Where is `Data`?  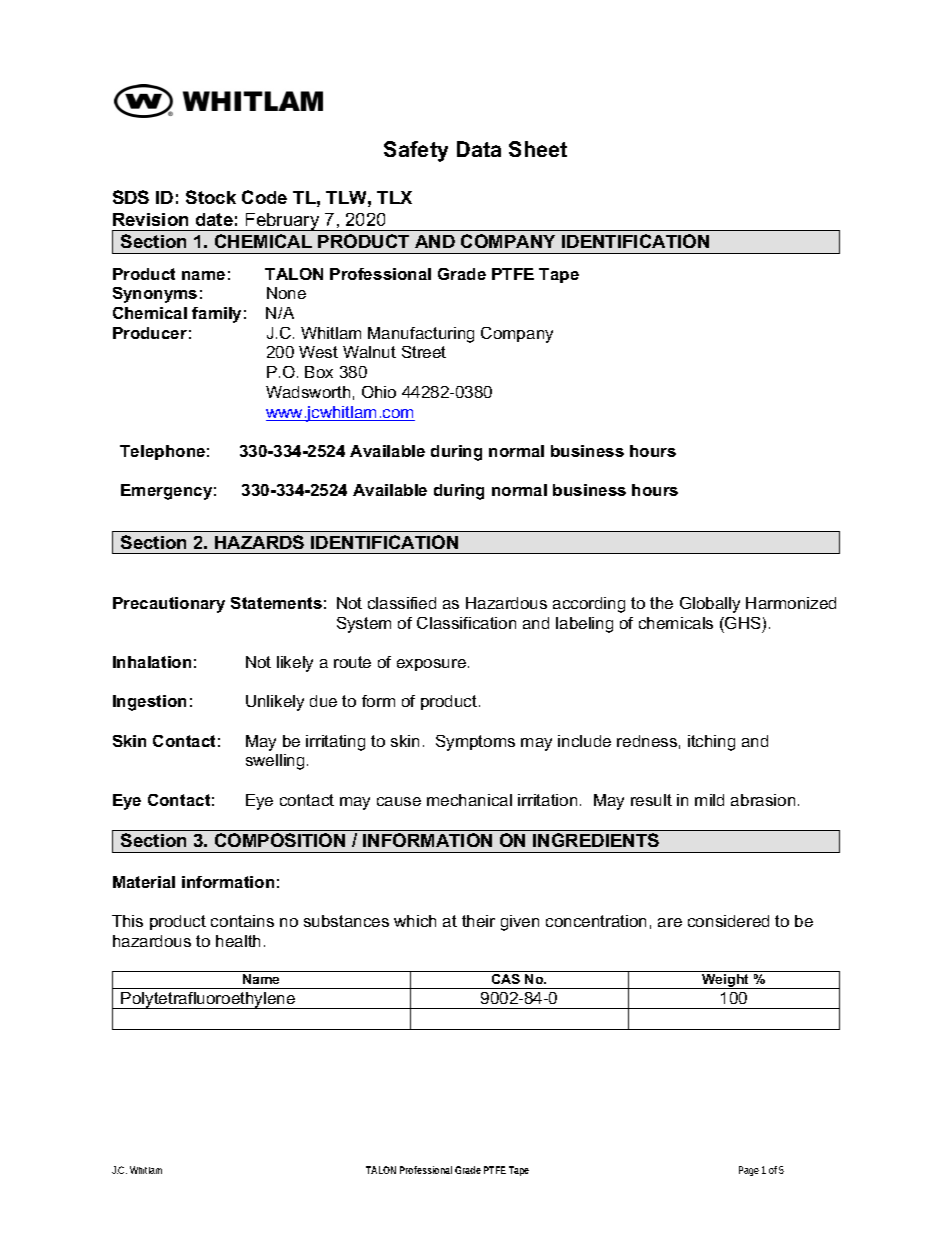 Data is located at coordinates (479, 149).
